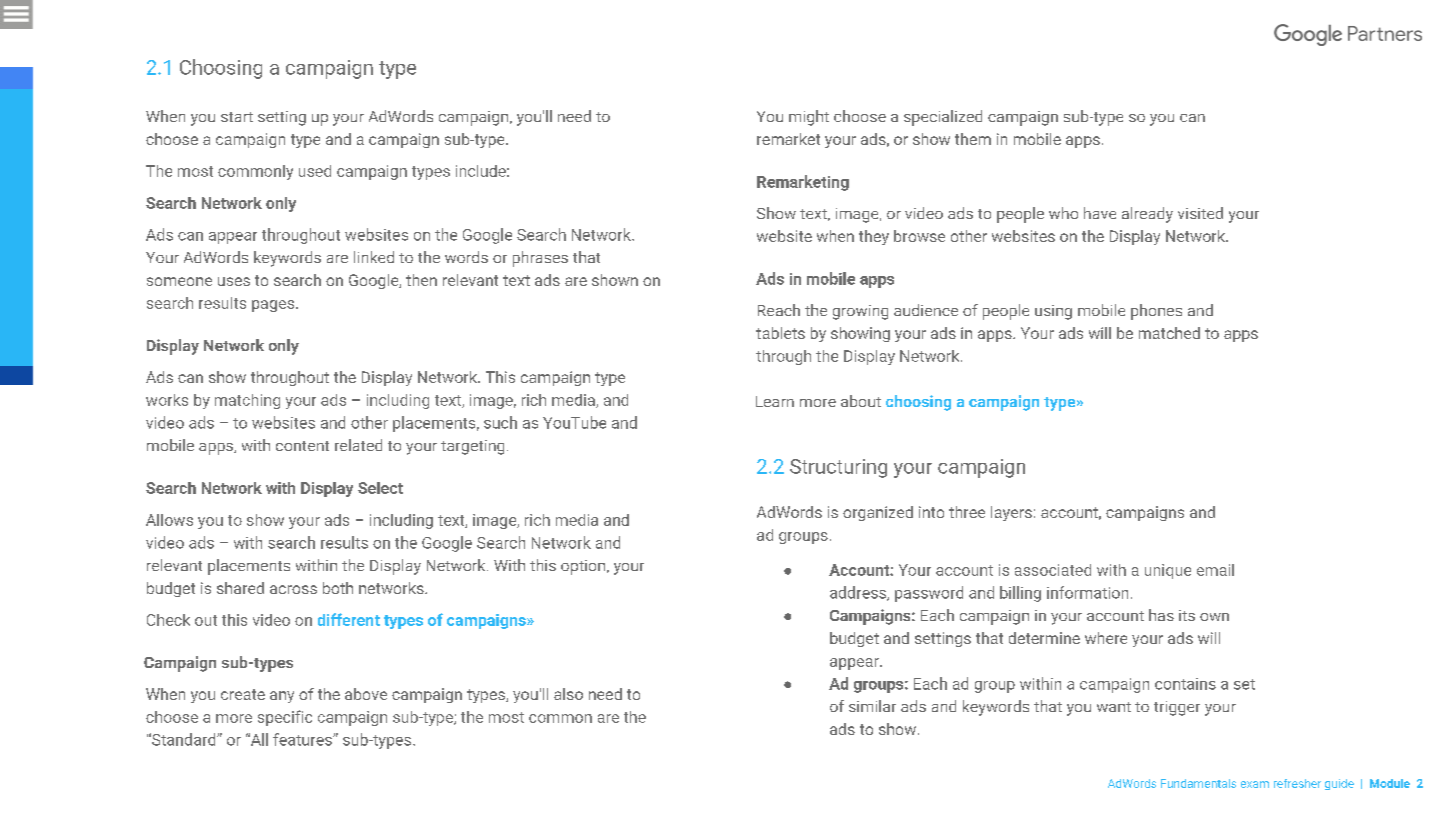 The height and width of the screenshot is (819, 1456). Describe the element at coordinates (1255, 784) in the screenshot. I see `exam` at that location.
